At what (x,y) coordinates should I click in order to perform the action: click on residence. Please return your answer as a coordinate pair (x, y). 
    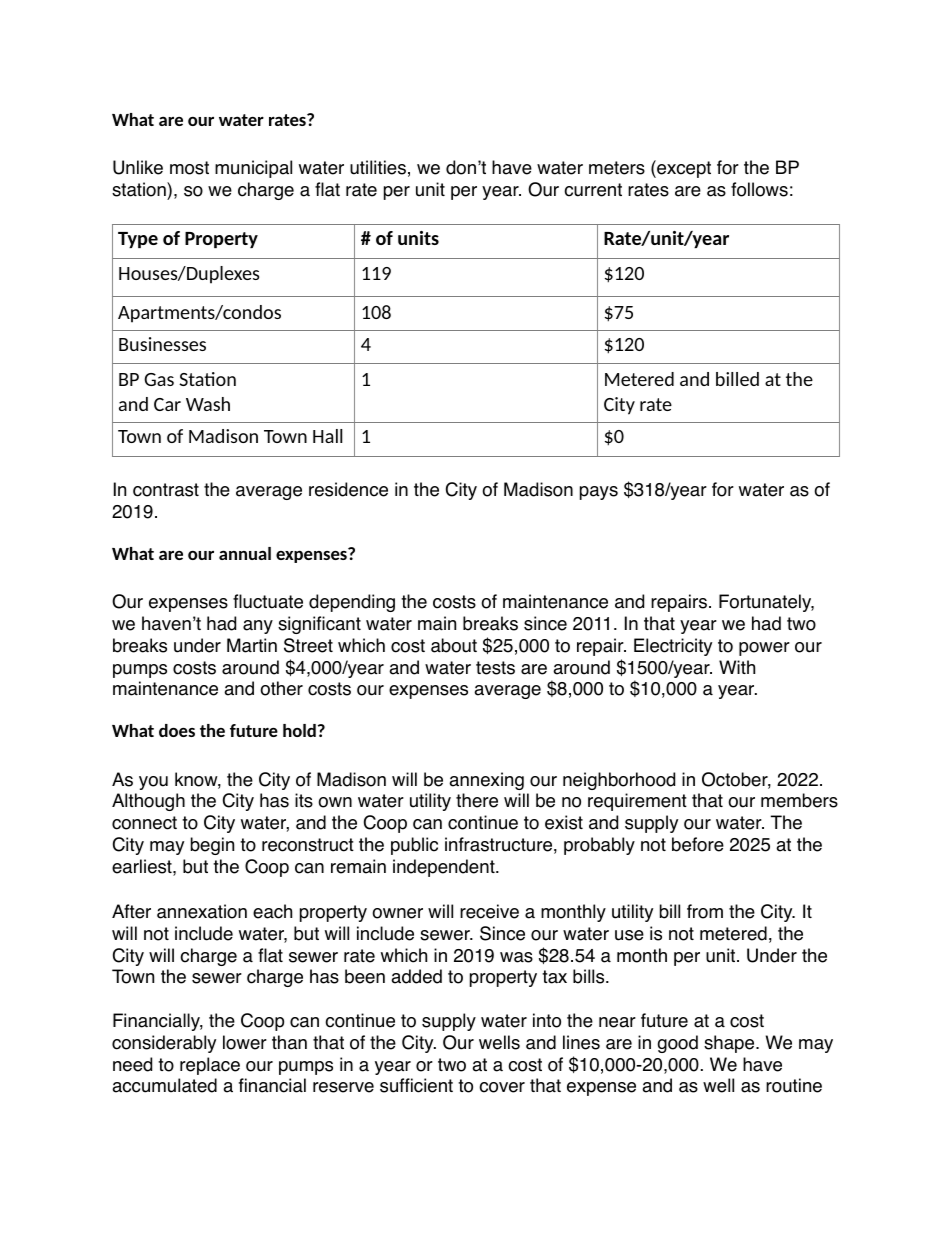
    Looking at the image, I should click on (348, 489).
